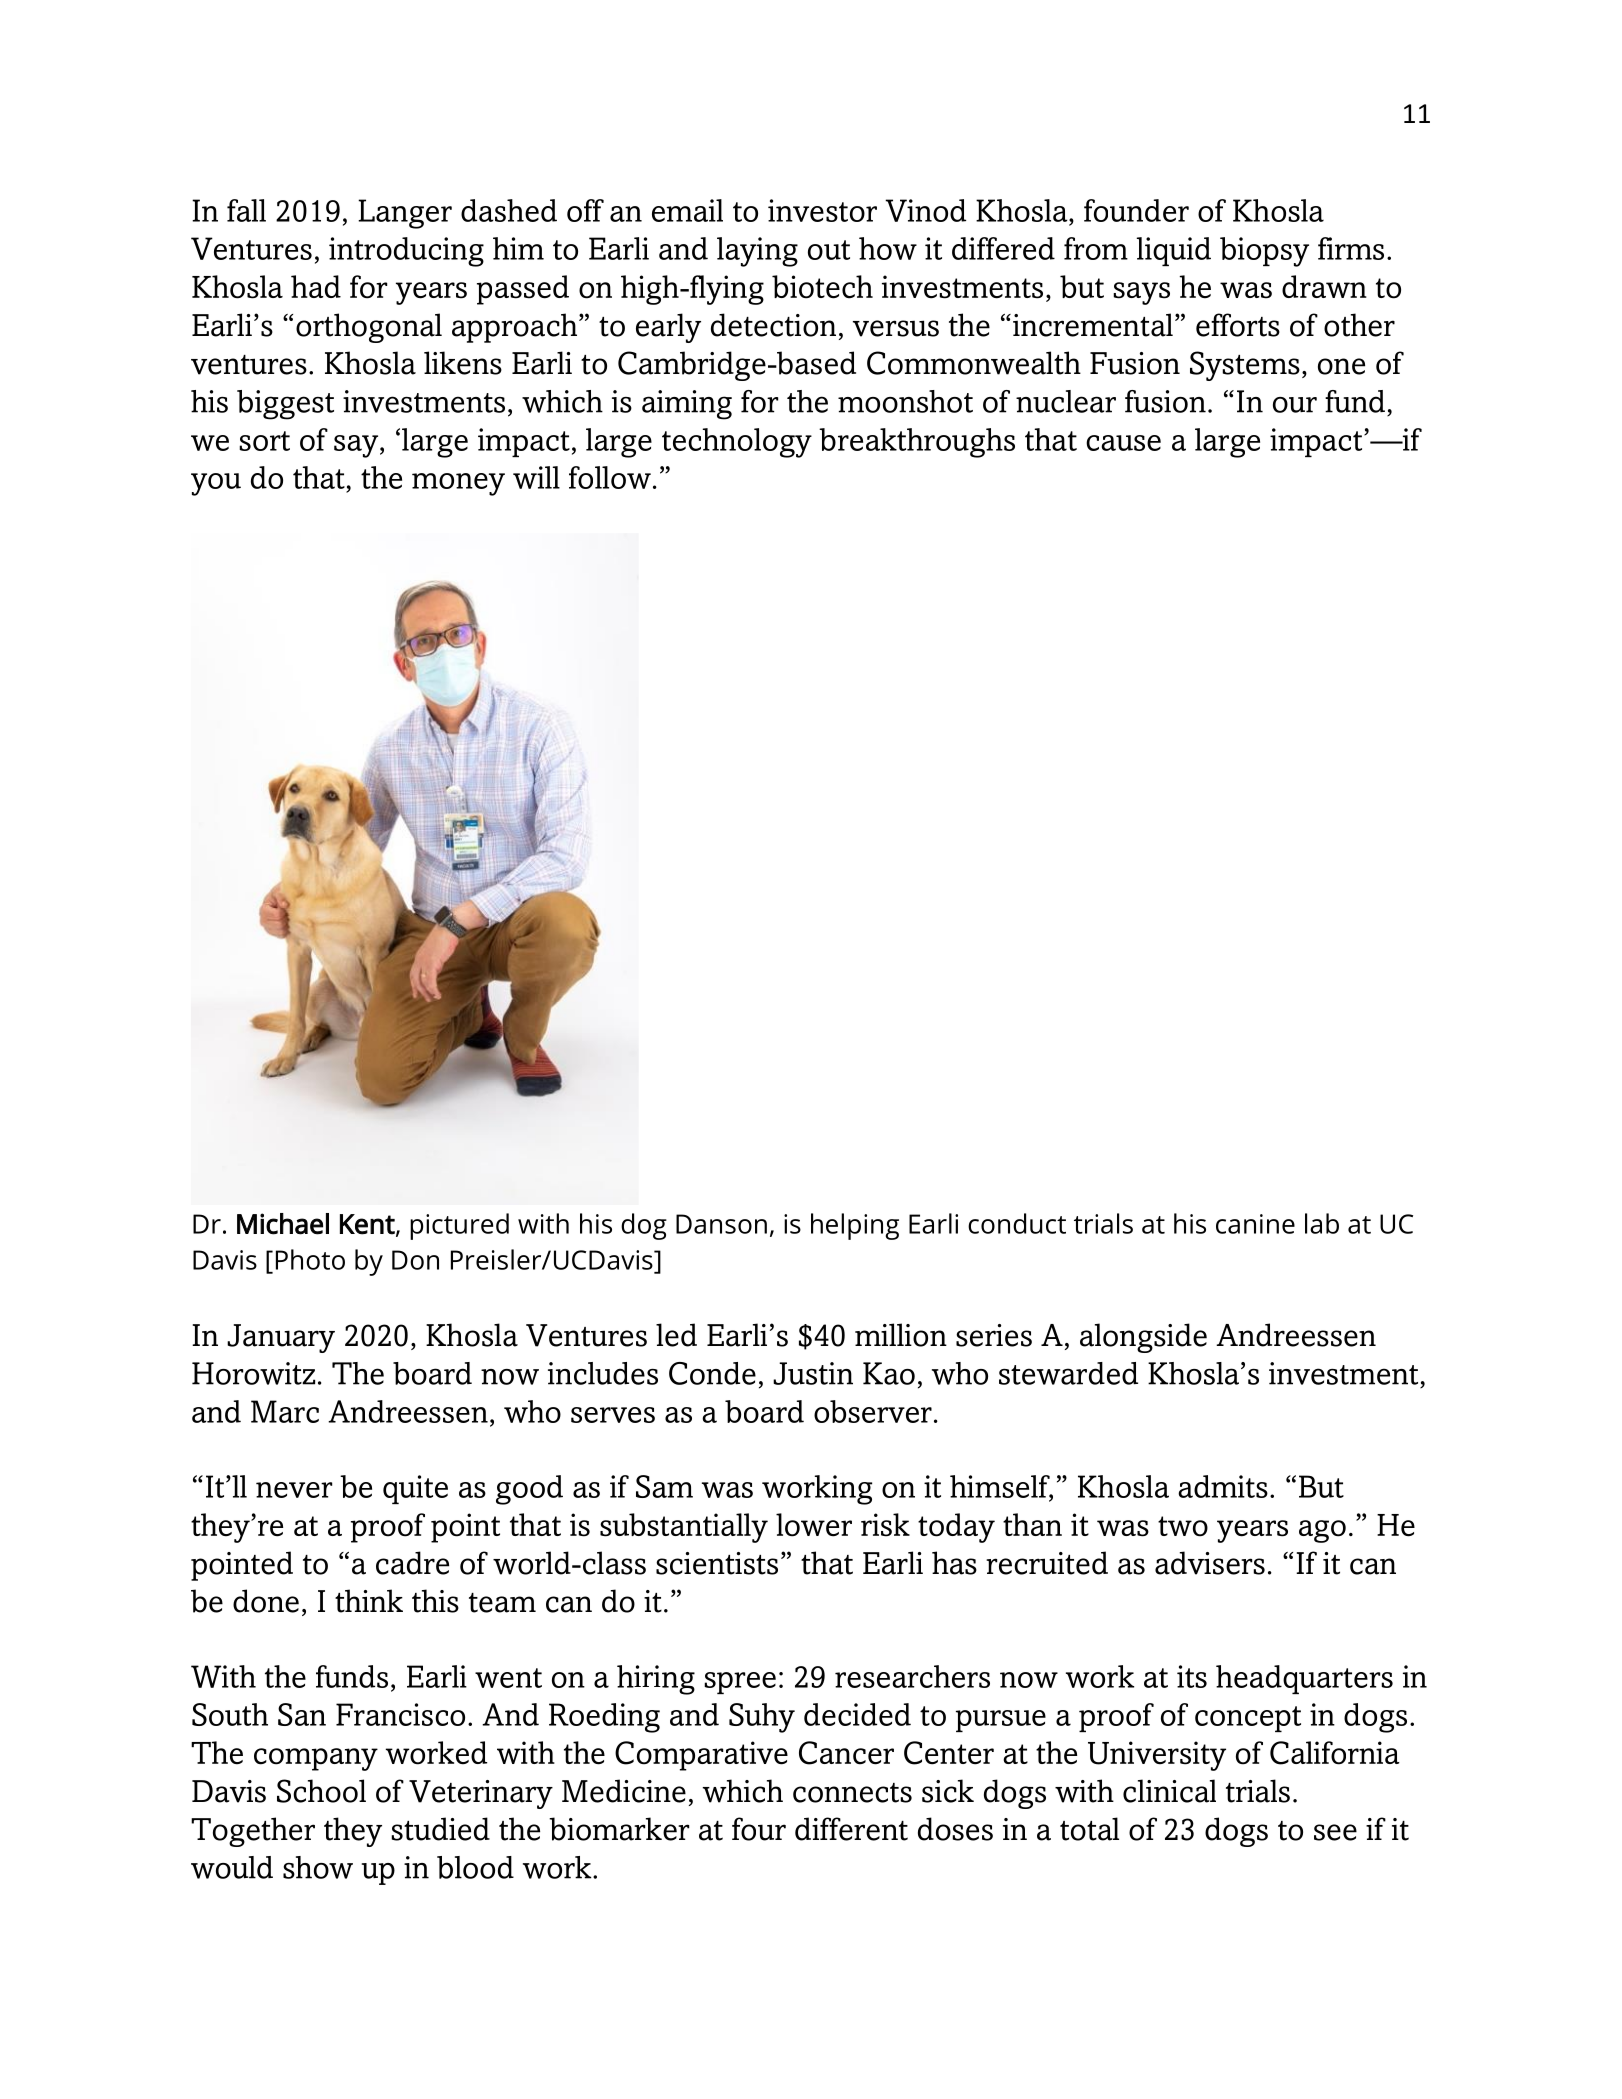 Image resolution: width=1622 pixels, height=2099 pixels. I want to click on money, so click(458, 484).
